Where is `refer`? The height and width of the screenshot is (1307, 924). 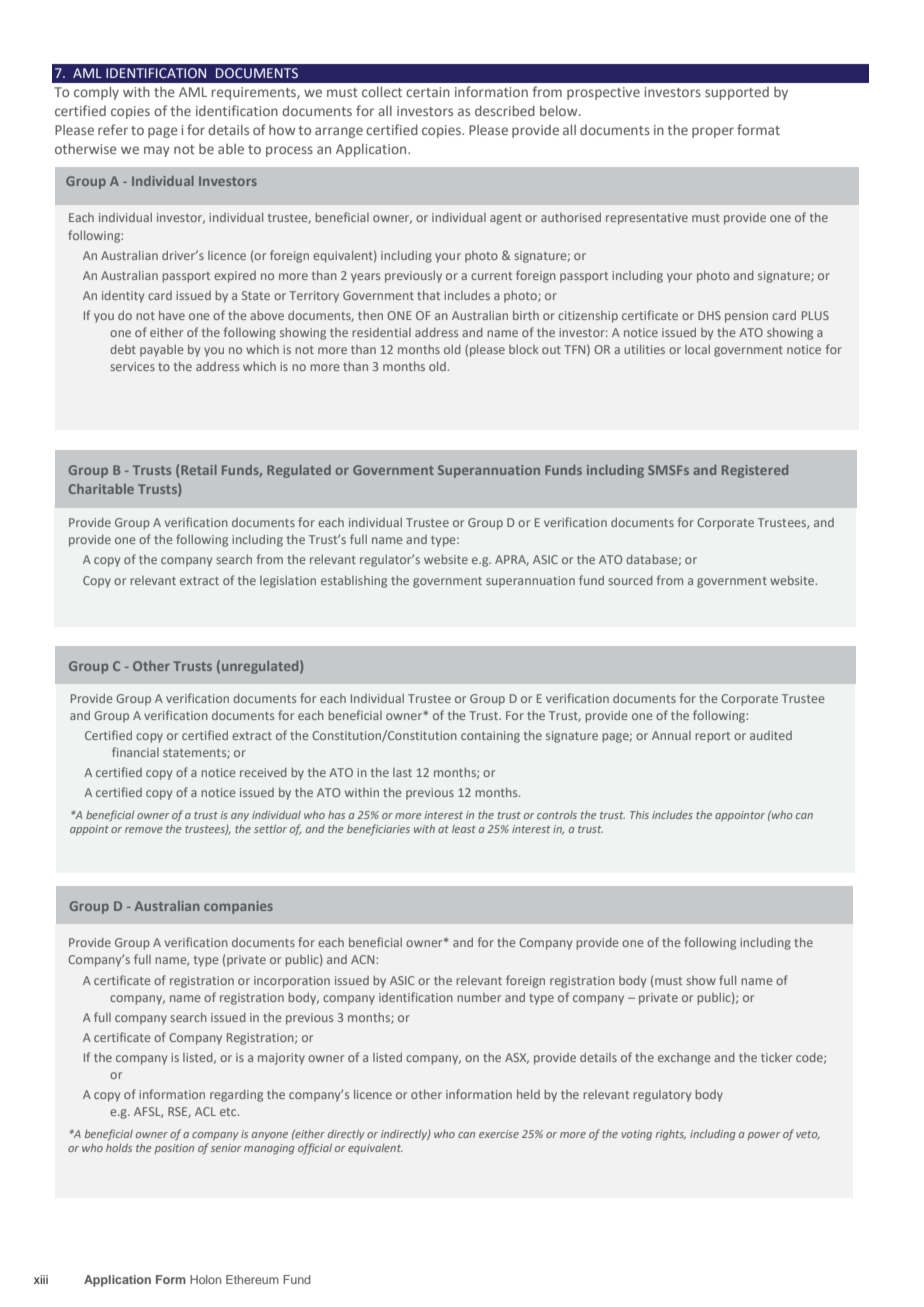 refer is located at coordinates (113, 129).
